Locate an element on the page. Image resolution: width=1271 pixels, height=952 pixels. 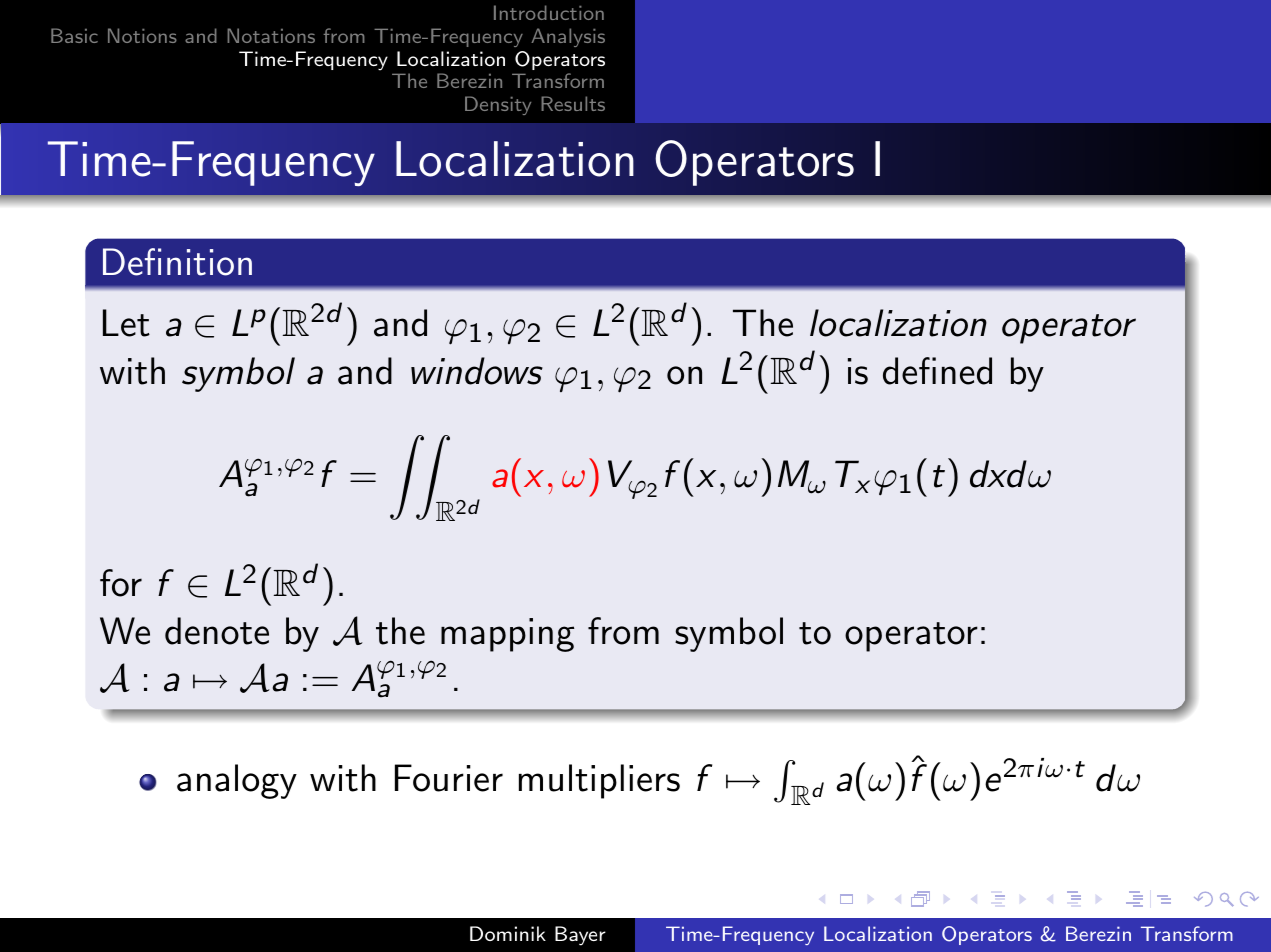
analogy is located at coordinates (237, 781).
